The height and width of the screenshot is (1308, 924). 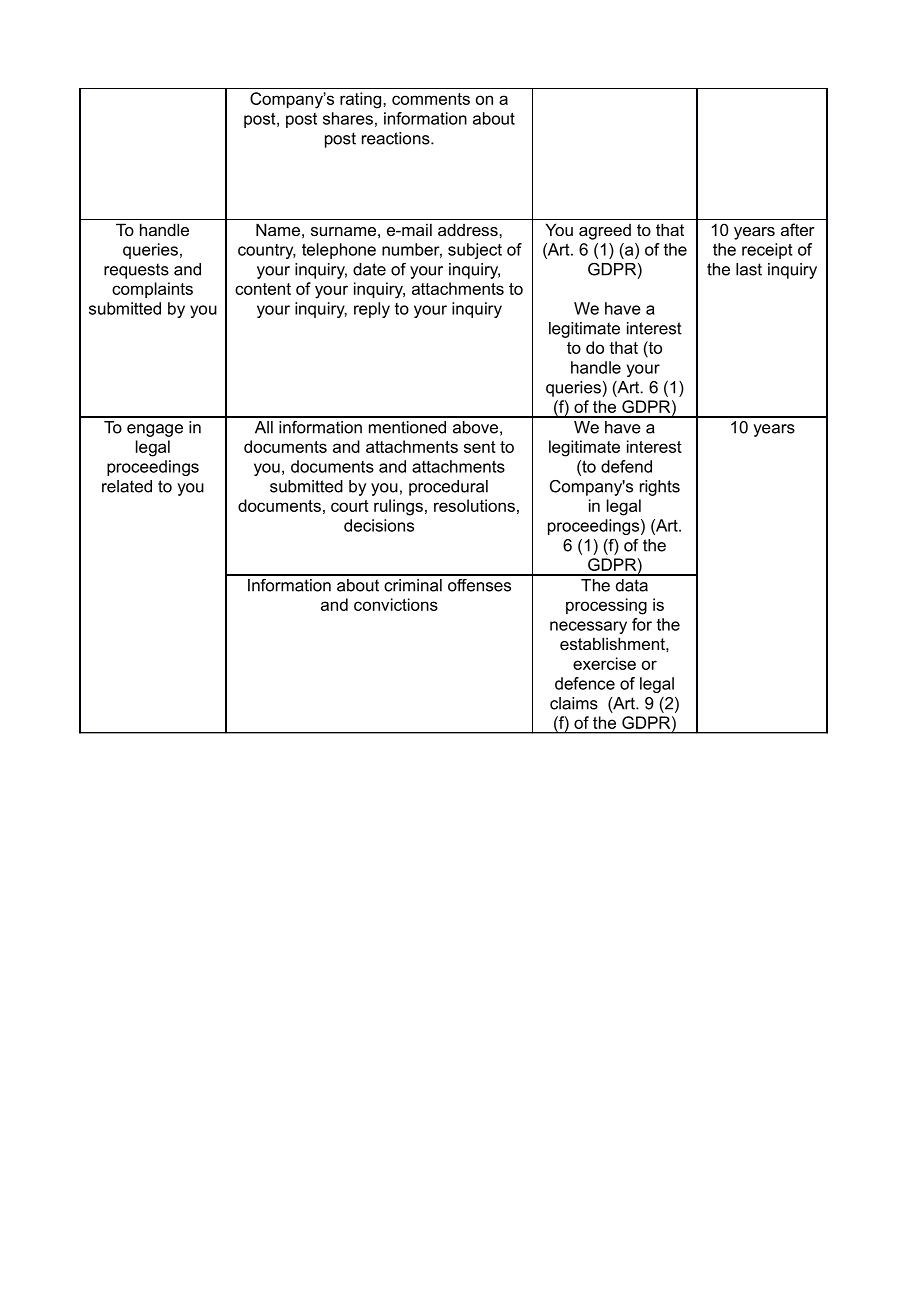 I want to click on exercise, so click(x=604, y=663).
